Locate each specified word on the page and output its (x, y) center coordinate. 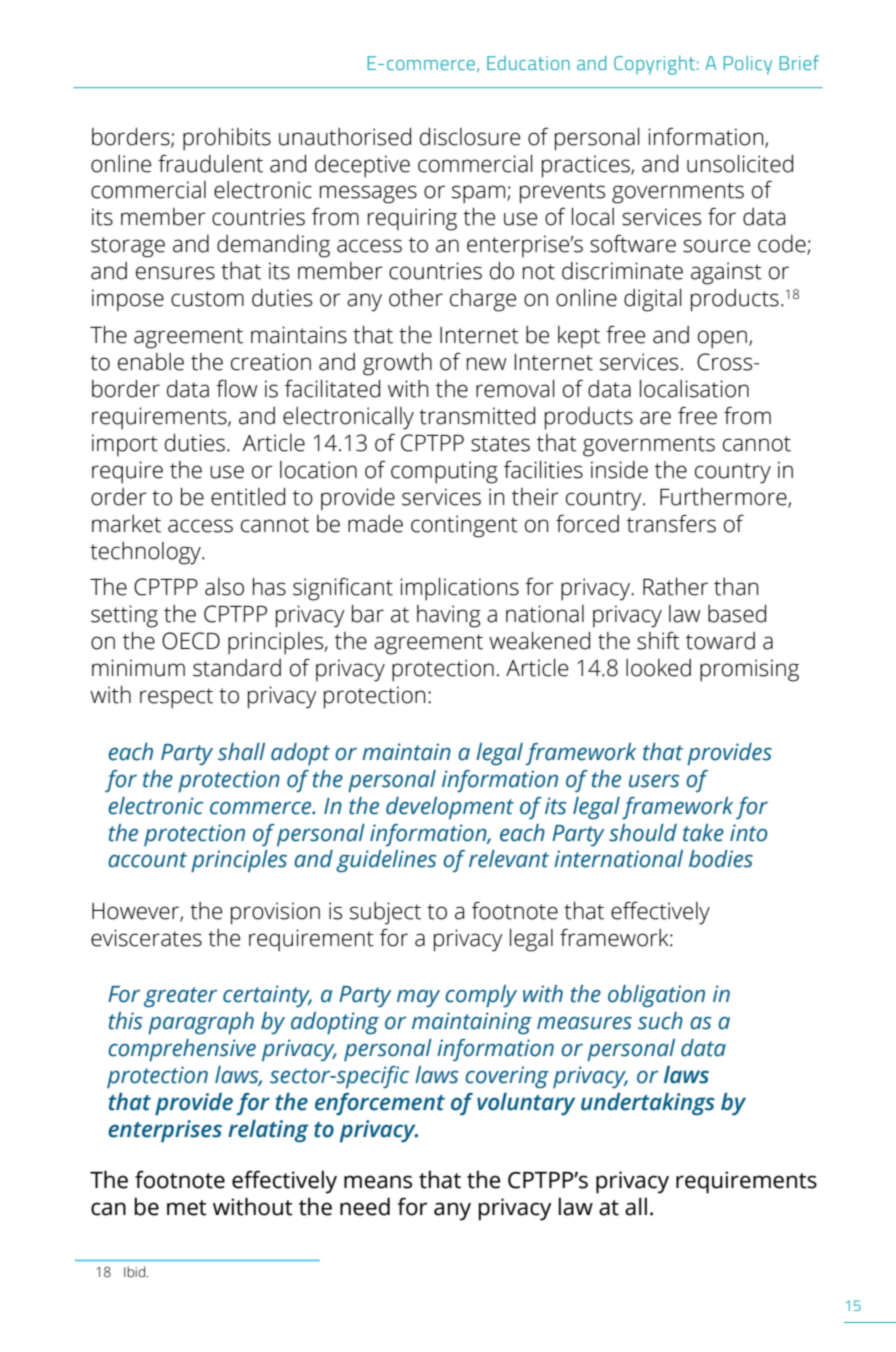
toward (720, 641)
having (449, 616)
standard (237, 668)
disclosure (470, 137)
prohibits (227, 139)
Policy (748, 65)
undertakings (648, 1104)
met (187, 1208)
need (365, 1206)
